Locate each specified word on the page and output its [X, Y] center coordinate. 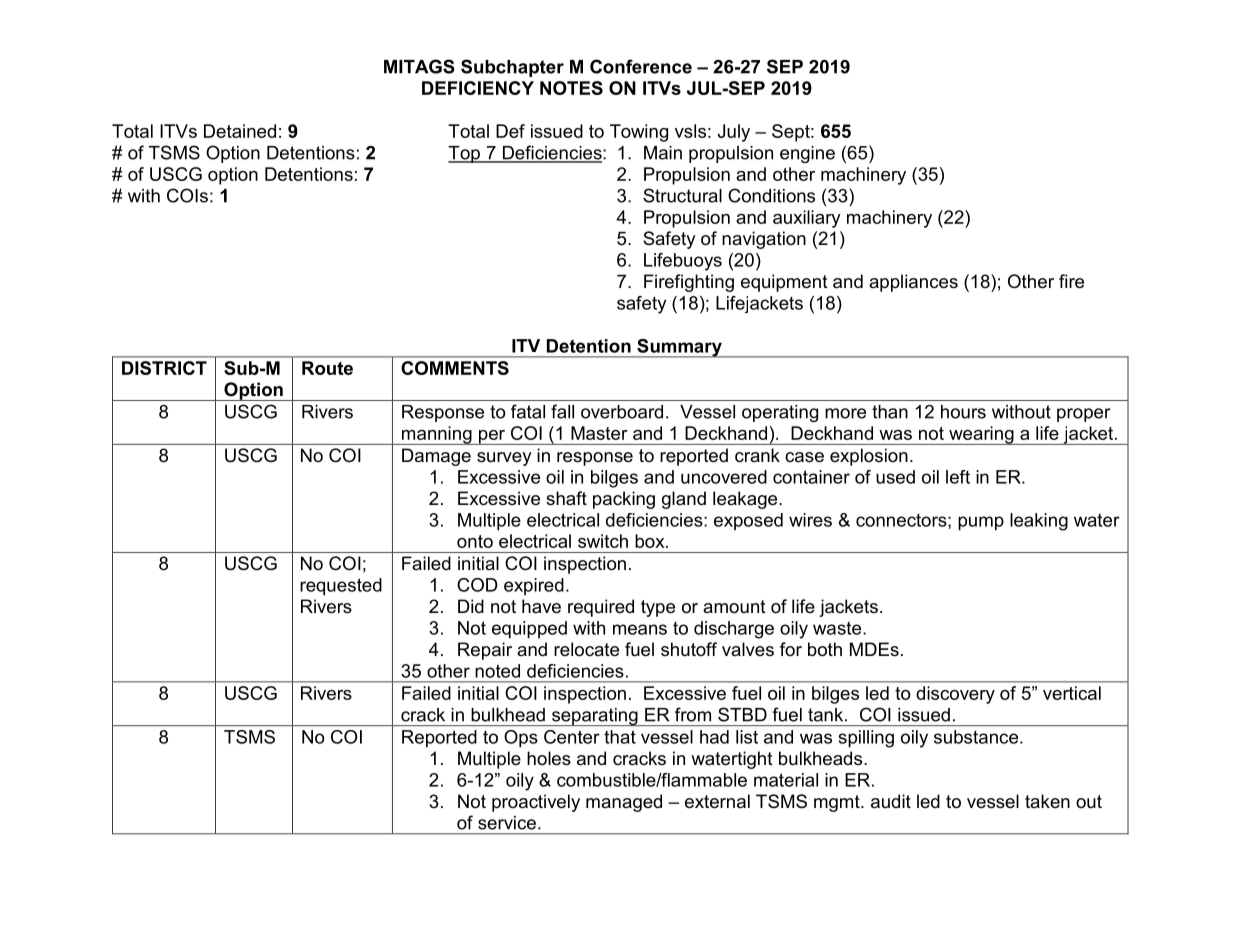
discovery [955, 695]
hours [963, 412]
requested [341, 587]
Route [327, 368]
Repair [485, 651]
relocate [586, 649]
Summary [679, 348]
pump [981, 523]
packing [624, 500]
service [507, 823]
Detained [240, 131]
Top [465, 154]
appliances [913, 283]
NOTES [571, 88]
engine [807, 154]
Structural [682, 195]
